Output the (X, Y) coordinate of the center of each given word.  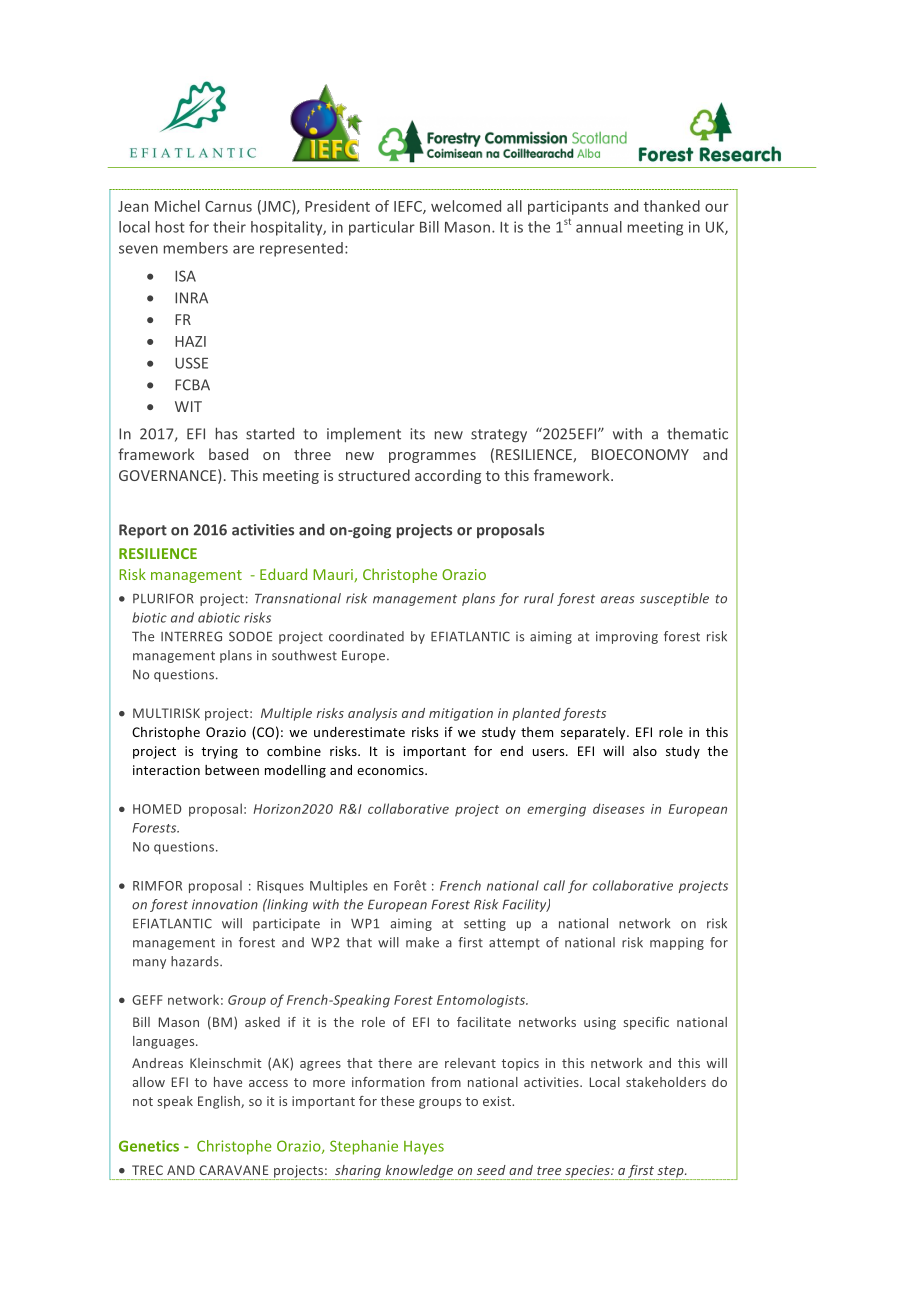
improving (627, 637)
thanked (672, 206)
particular (382, 228)
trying (219, 752)
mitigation (461, 714)
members (196, 248)
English (220, 1102)
